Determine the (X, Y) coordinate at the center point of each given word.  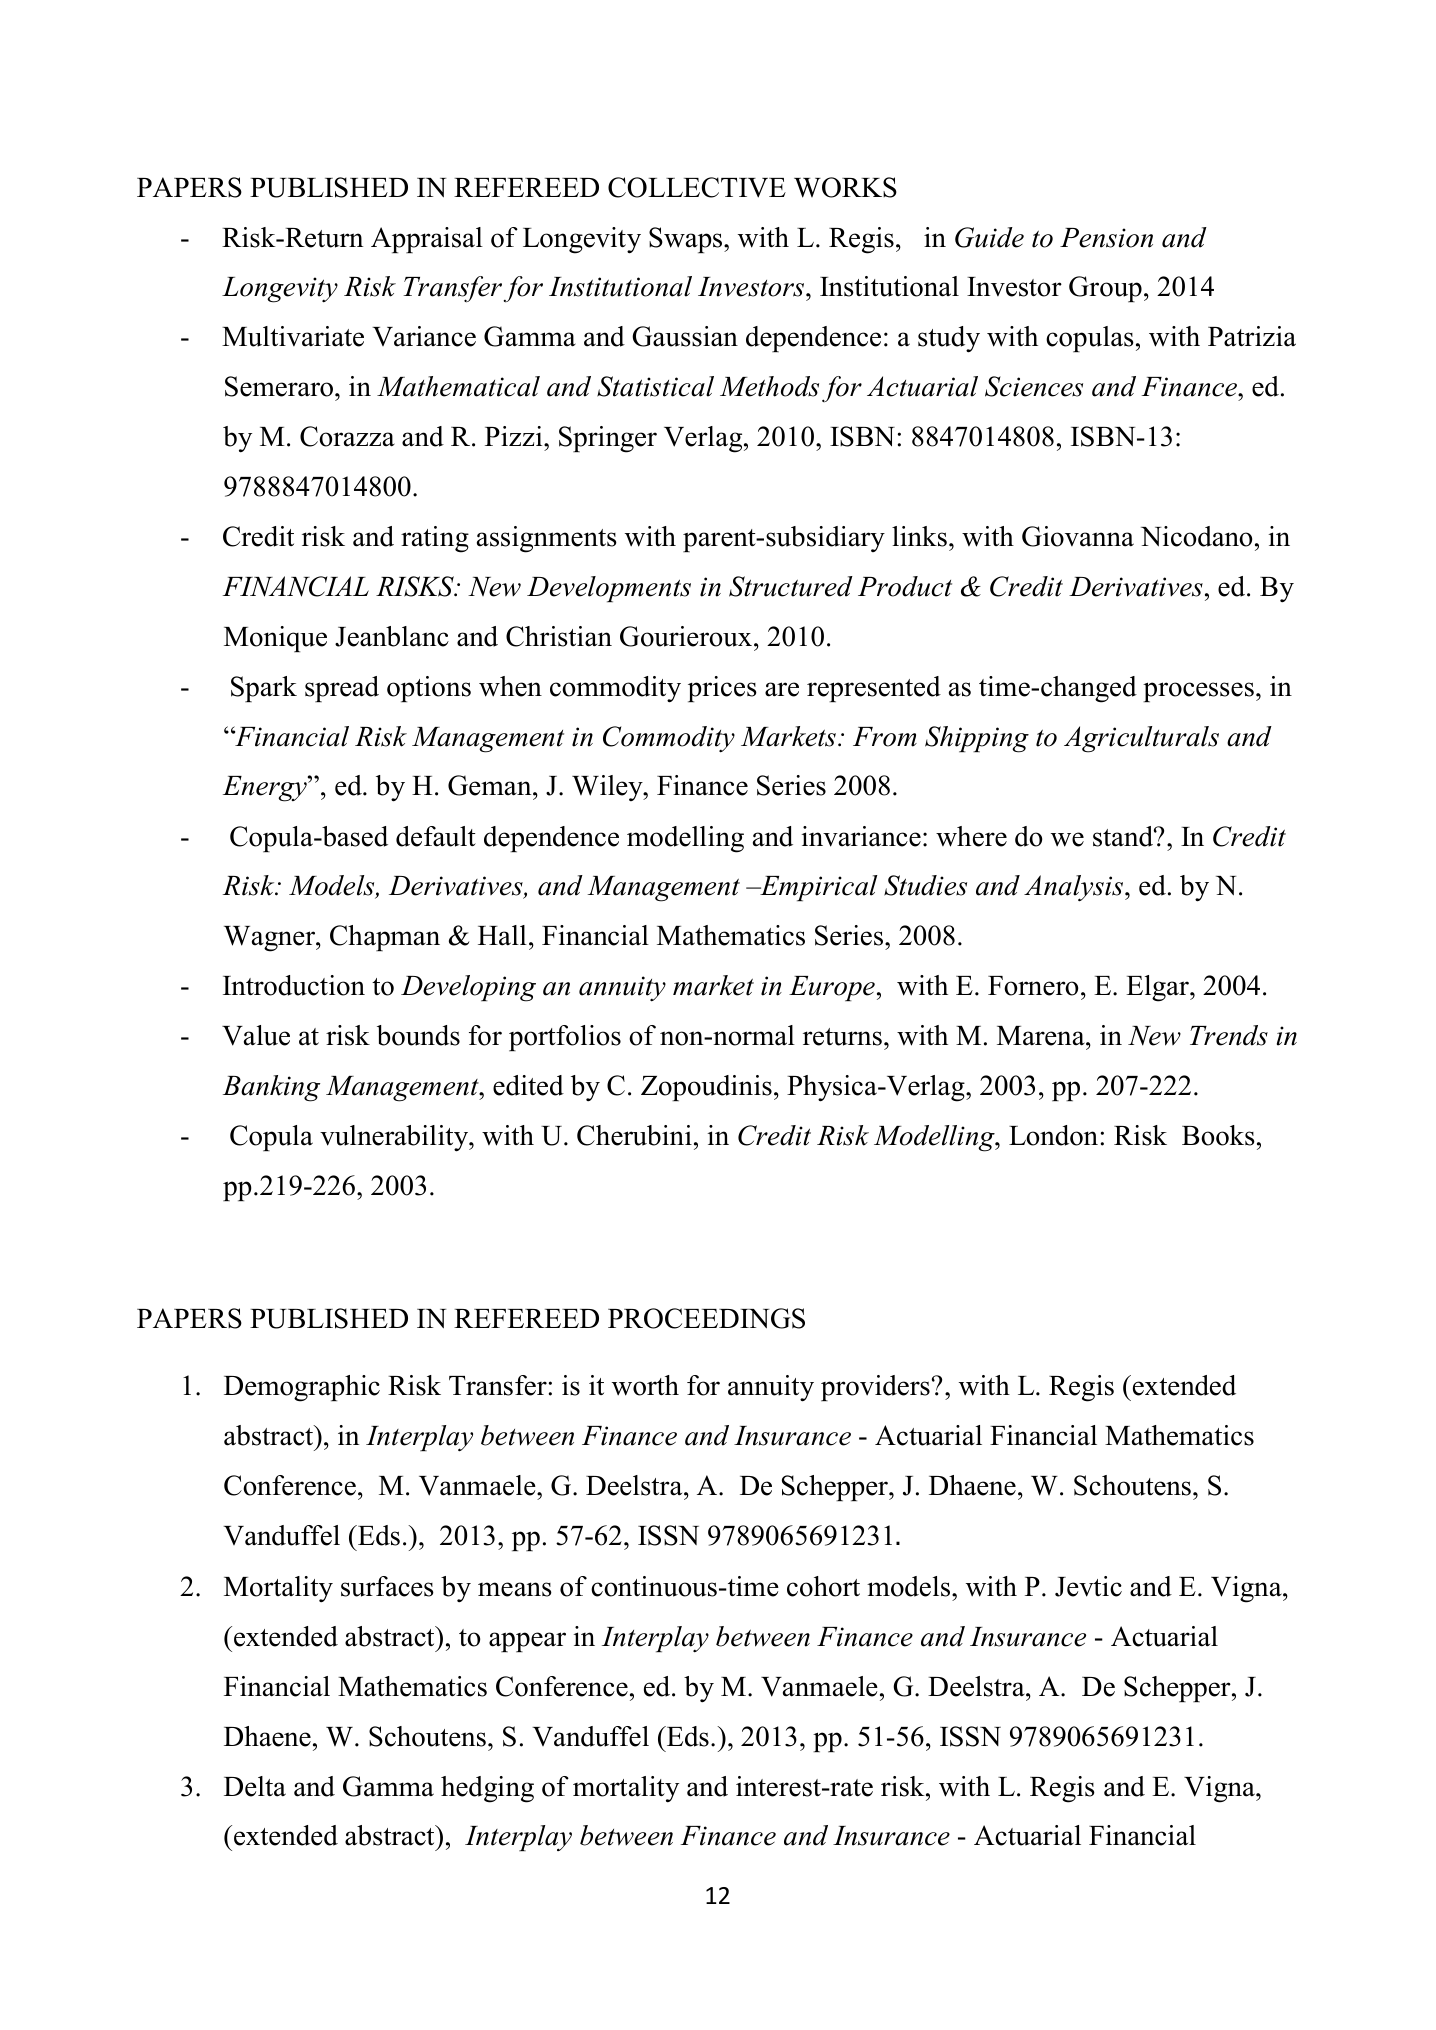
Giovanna (1078, 536)
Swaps (687, 240)
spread (342, 689)
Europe (832, 988)
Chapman (385, 938)
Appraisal (427, 240)
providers (875, 1388)
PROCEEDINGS (706, 1318)
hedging (487, 1789)
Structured (791, 586)
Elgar (1158, 988)
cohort (823, 1586)
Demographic (302, 1388)
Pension (1106, 238)
